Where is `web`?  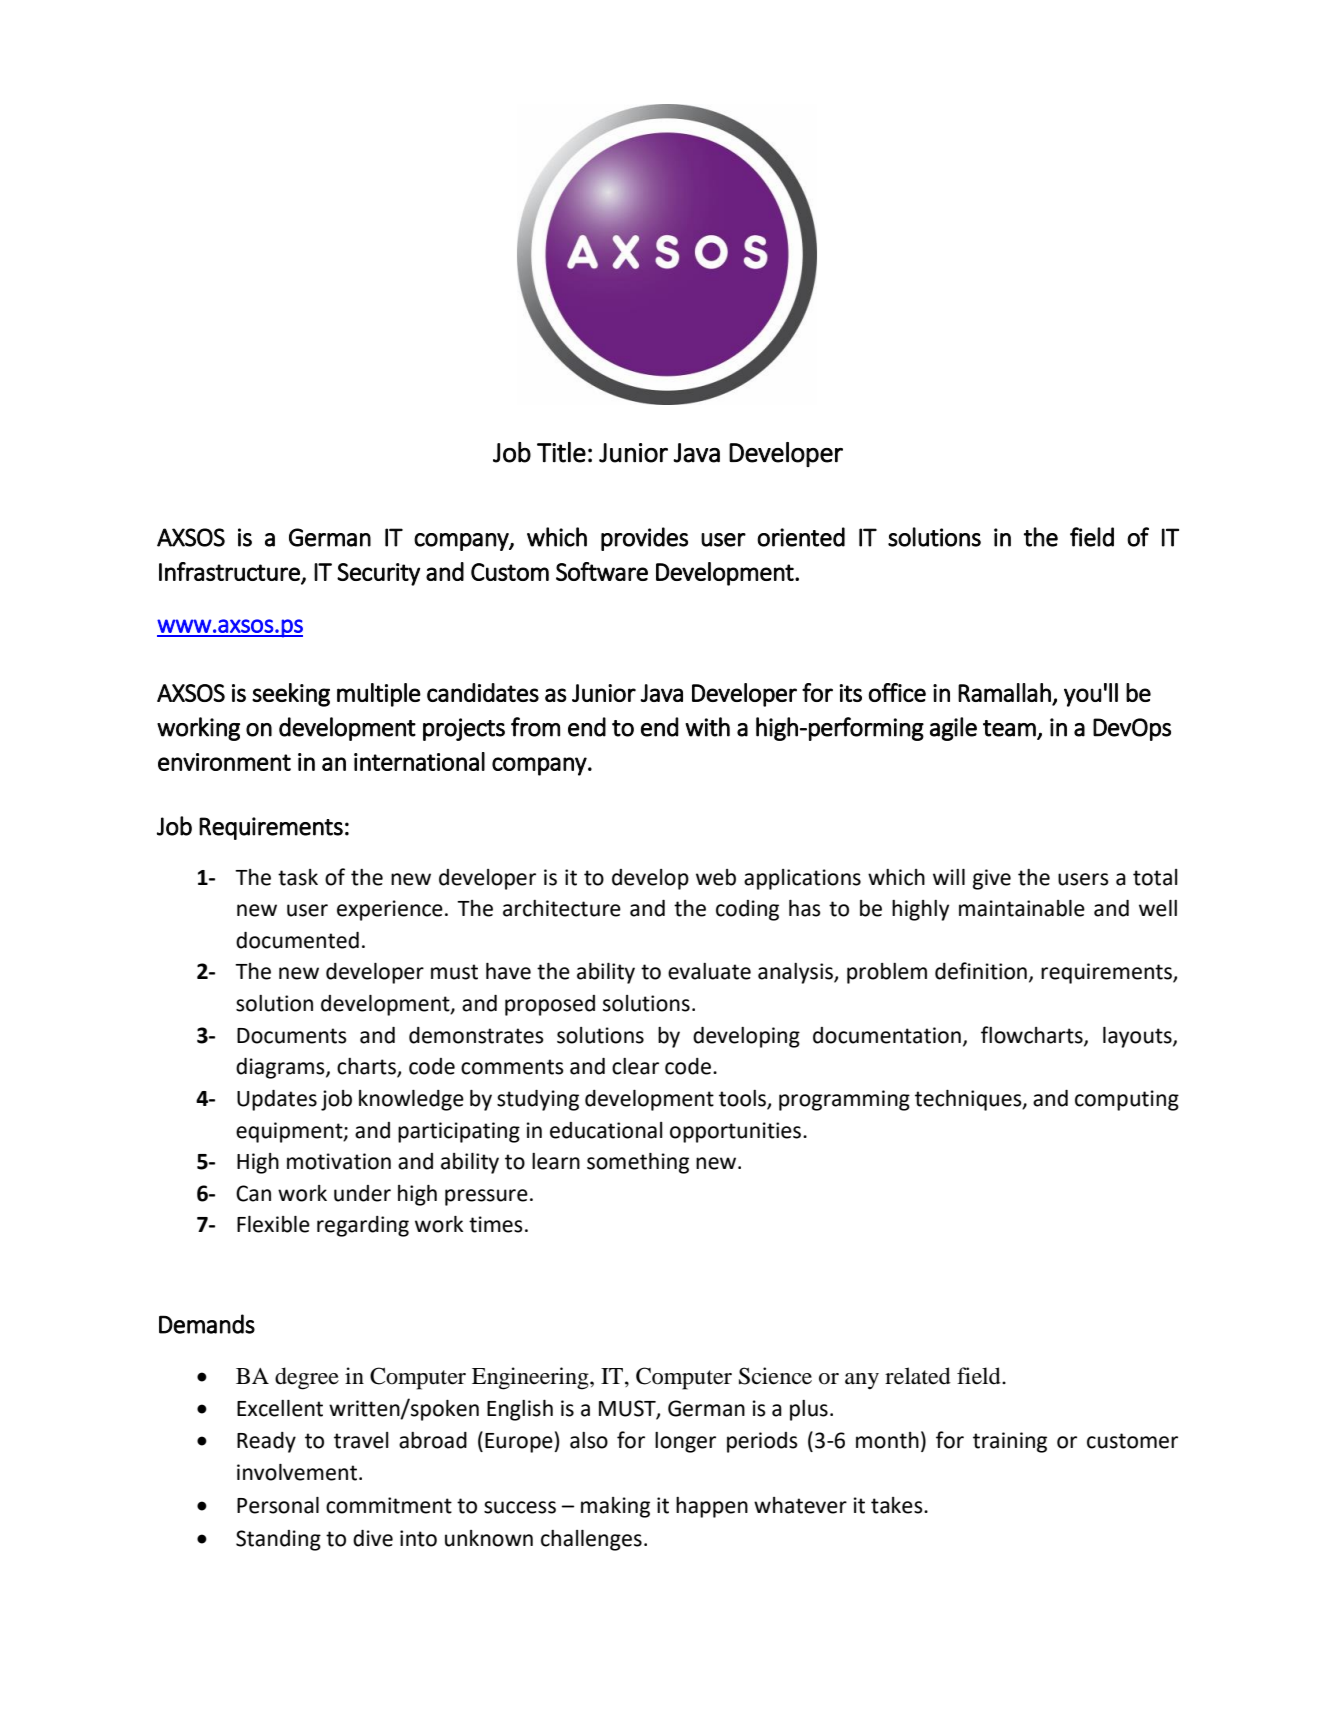
web is located at coordinates (716, 877).
